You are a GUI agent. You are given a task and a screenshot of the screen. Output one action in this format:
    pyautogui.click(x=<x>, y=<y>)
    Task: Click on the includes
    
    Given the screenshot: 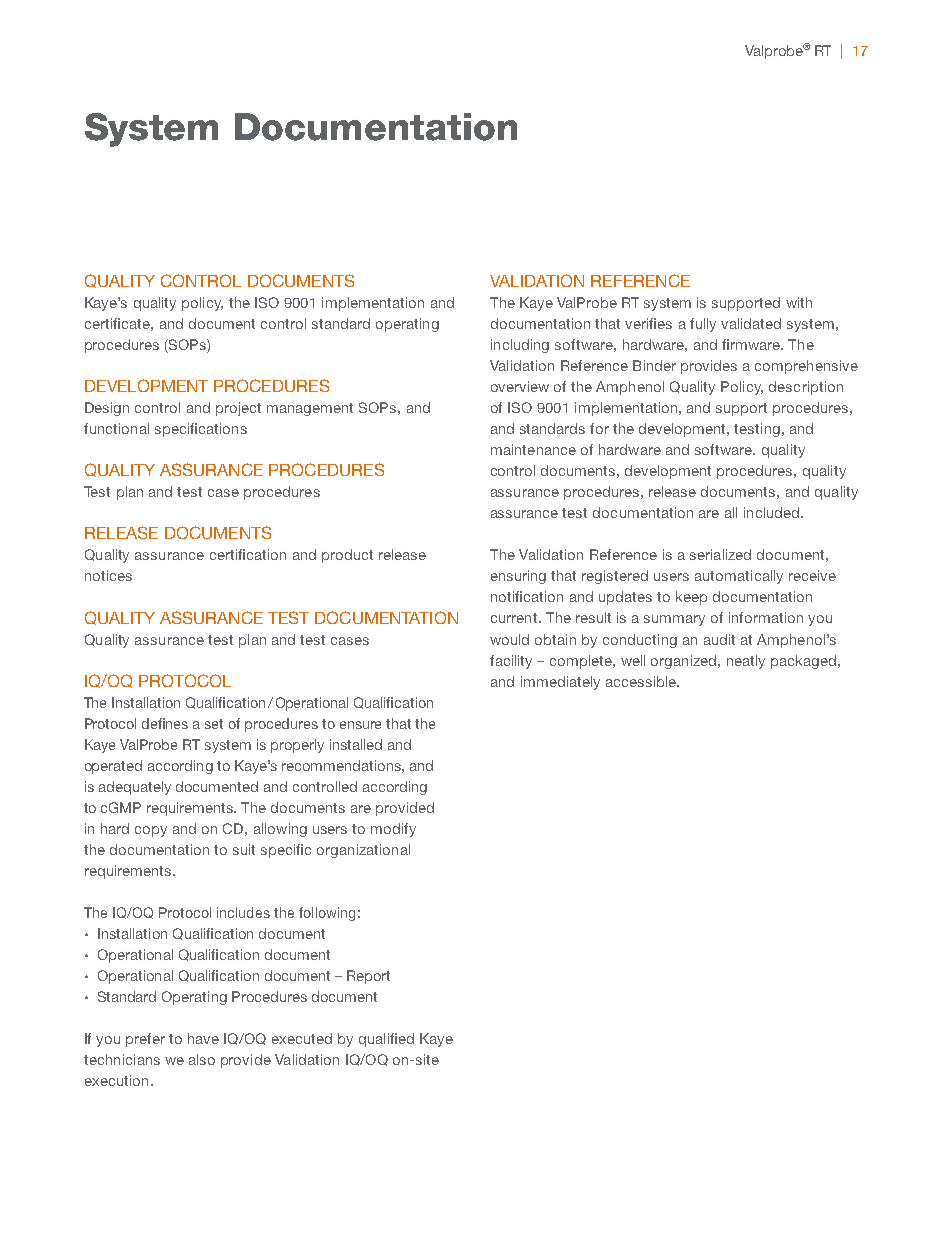 What is the action you would take?
    pyautogui.click(x=243, y=912)
